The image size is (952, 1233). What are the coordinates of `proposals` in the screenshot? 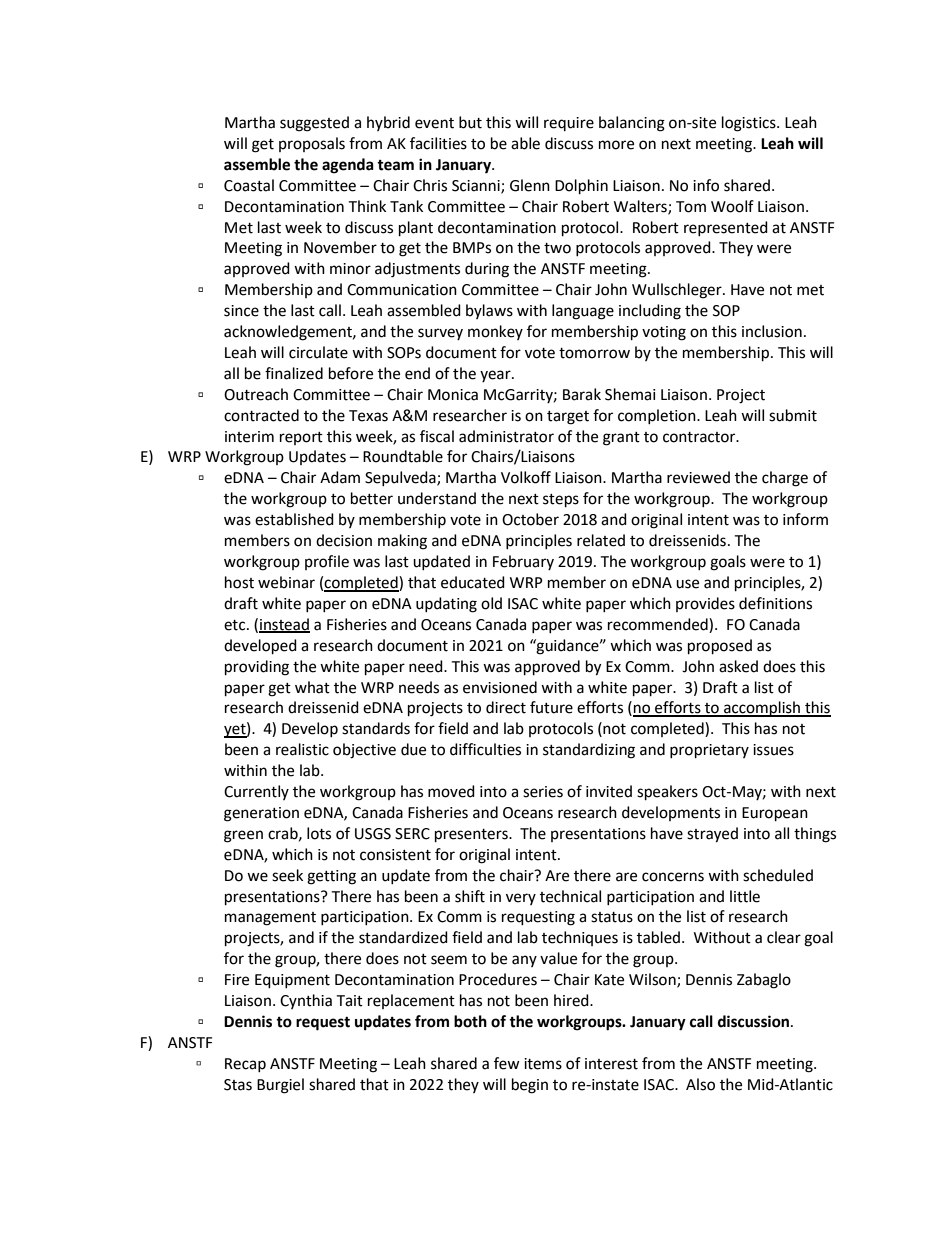 It's located at (312, 144).
